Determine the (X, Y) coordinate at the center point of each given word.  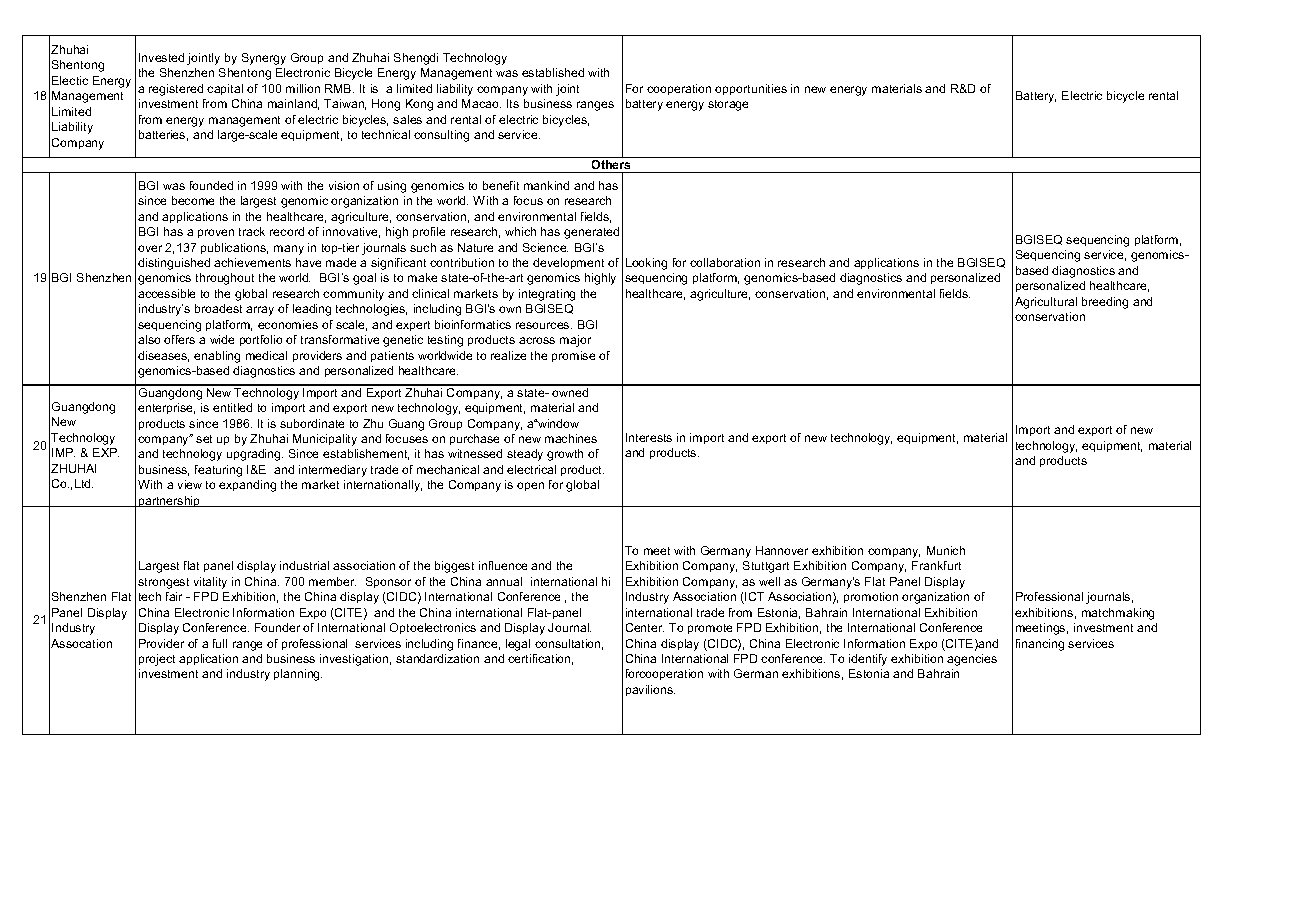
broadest (218, 308)
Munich (946, 550)
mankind (546, 185)
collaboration (725, 262)
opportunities (751, 89)
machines (571, 438)
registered (176, 90)
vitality (210, 583)
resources (544, 325)
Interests (649, 437)
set (204, 439)
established (553, 72)
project (157, 660)
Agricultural (1046, 303)
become (193, 200)
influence (503, 565)
